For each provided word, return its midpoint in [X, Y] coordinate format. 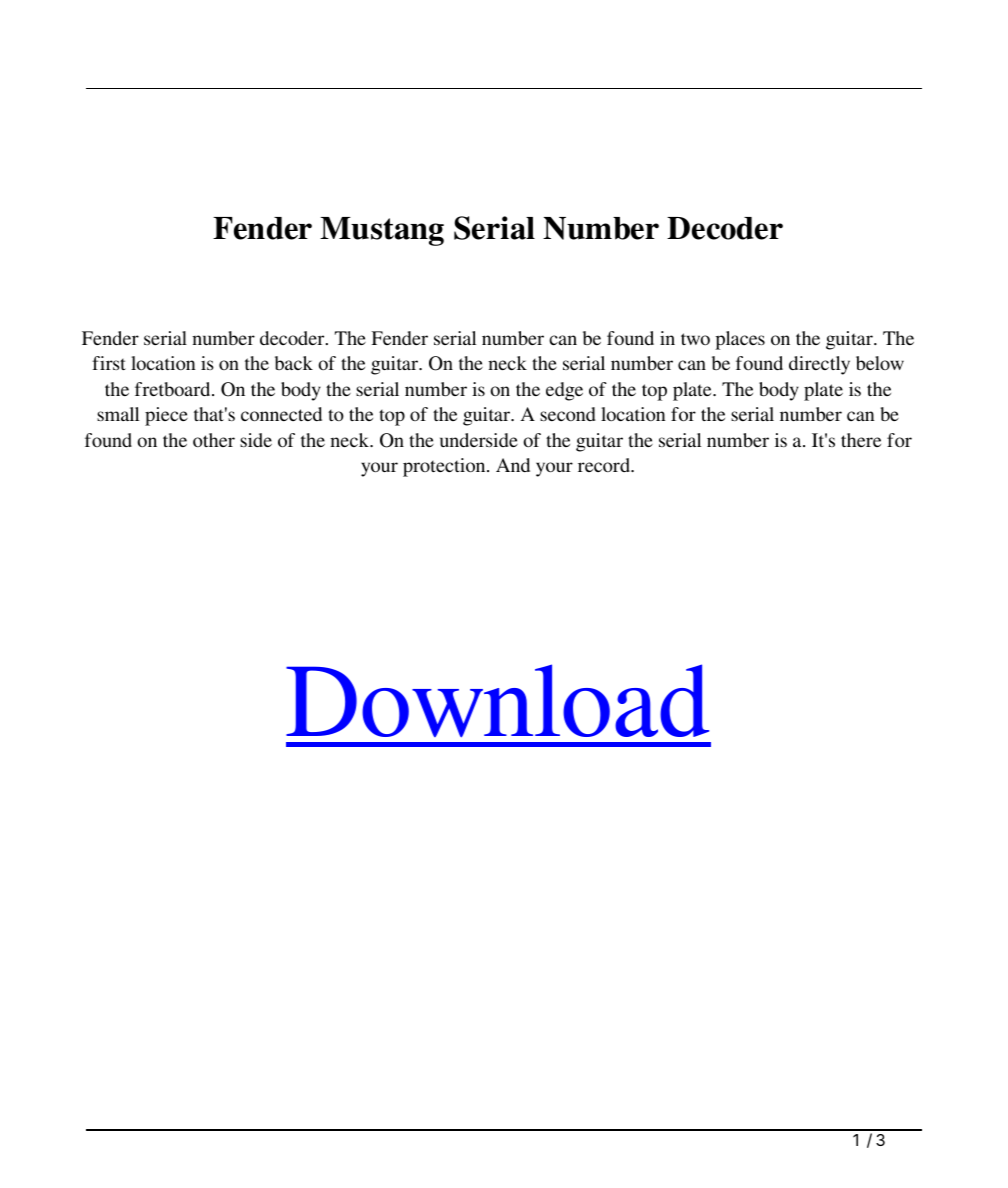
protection [445, 467]
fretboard [174, 389]
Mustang [382, 231]
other [214, 440]
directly [819, 365]
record [605, 465]
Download [497, 701]
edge [564, 391]
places [740, 340]
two [695, 339]
